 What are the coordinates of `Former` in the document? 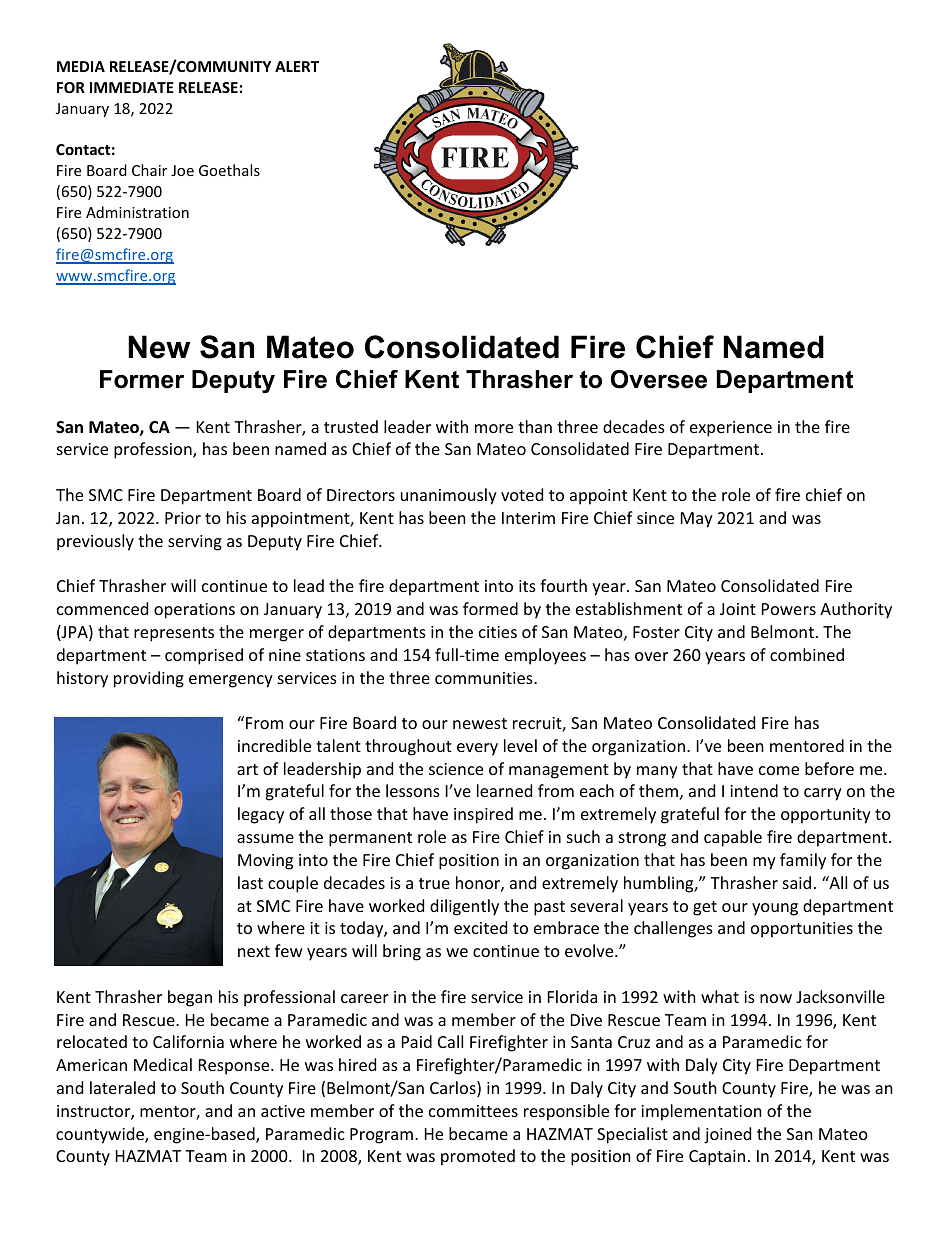 It's located at (142, 379).
